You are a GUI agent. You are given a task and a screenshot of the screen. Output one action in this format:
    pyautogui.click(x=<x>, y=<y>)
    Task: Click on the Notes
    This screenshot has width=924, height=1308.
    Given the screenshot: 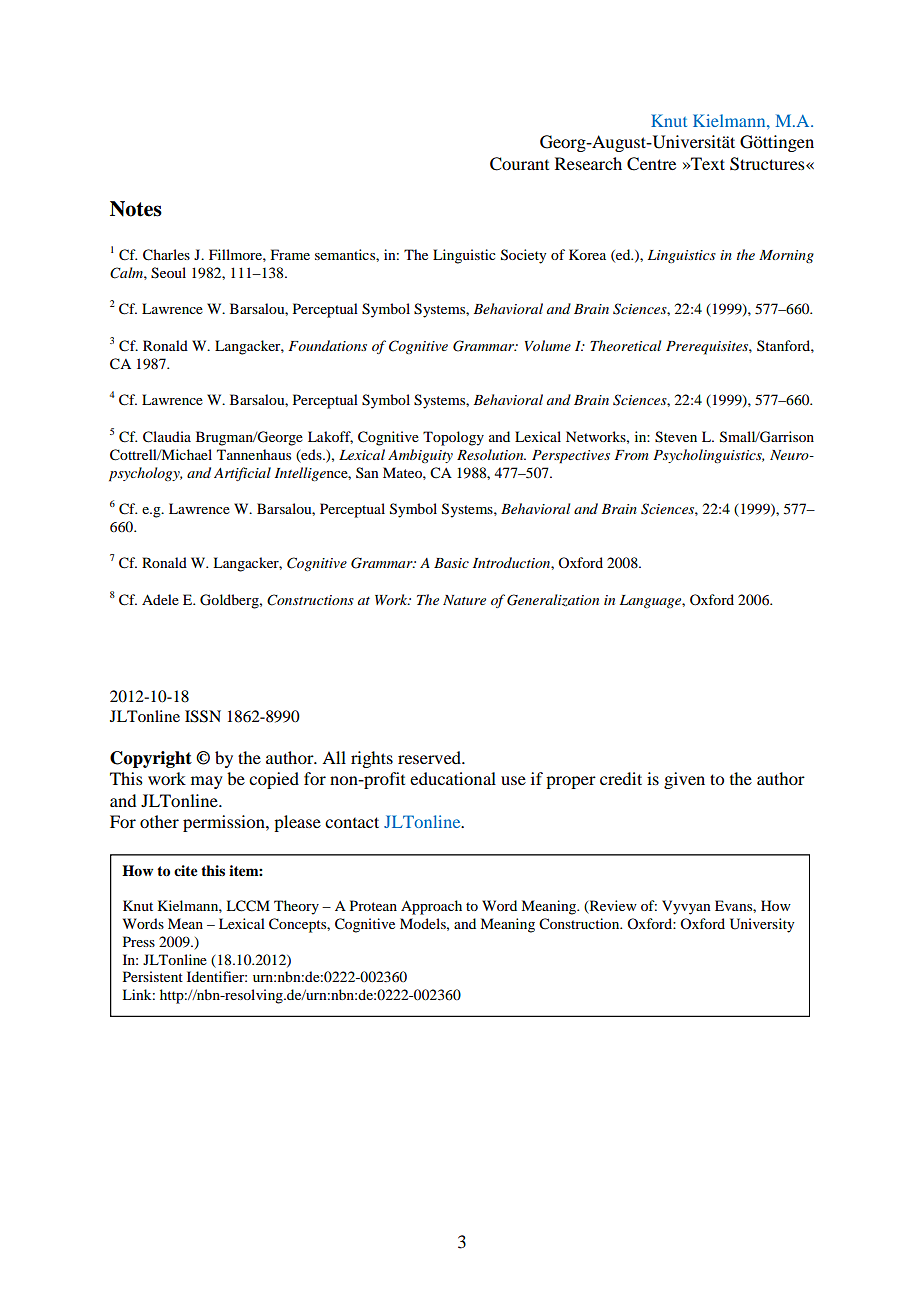 What is the action you would take?
    pyautogui.click(x=136, y=209)
